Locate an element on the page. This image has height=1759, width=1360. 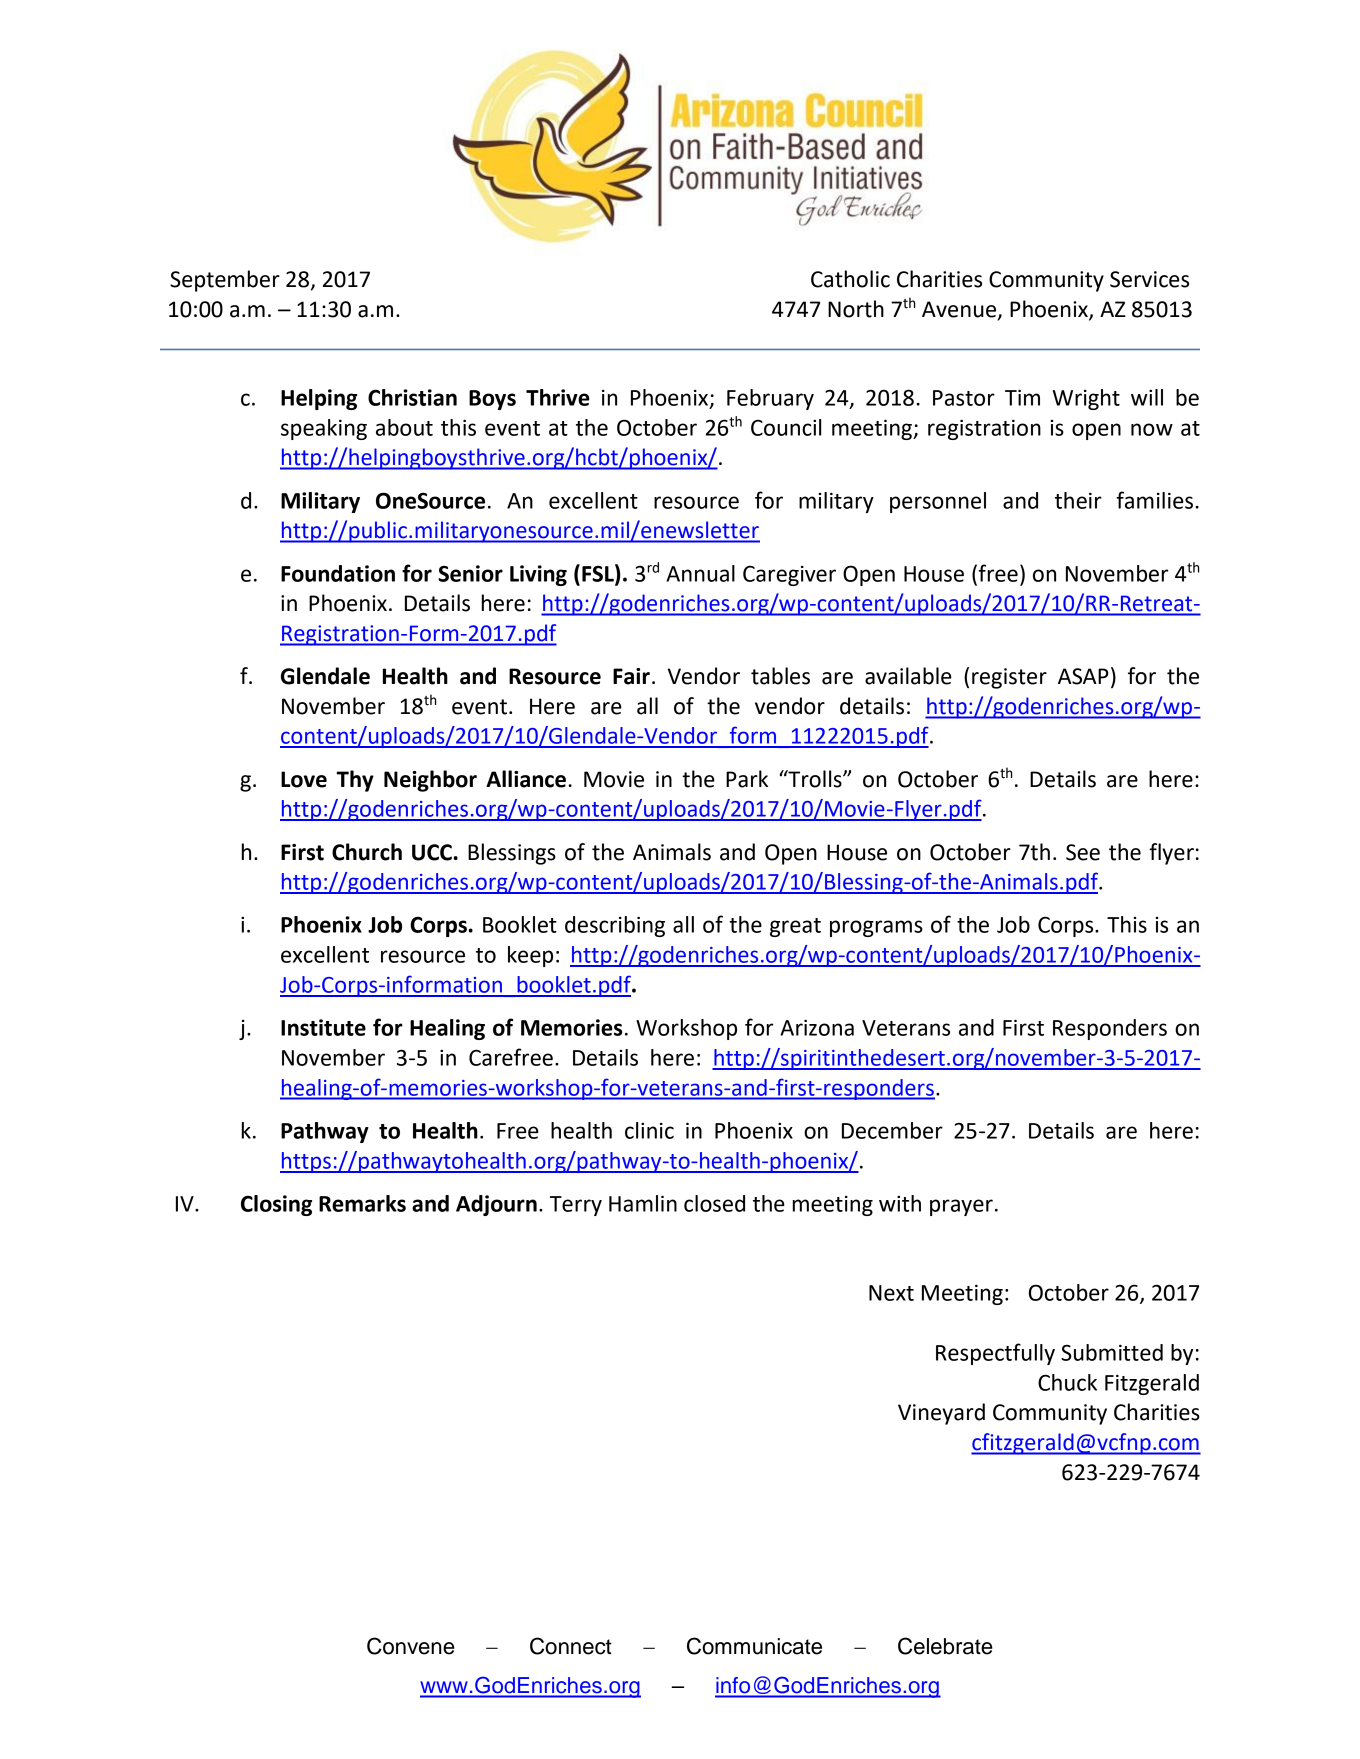
Avenue is located at coordinates (960, 310).
